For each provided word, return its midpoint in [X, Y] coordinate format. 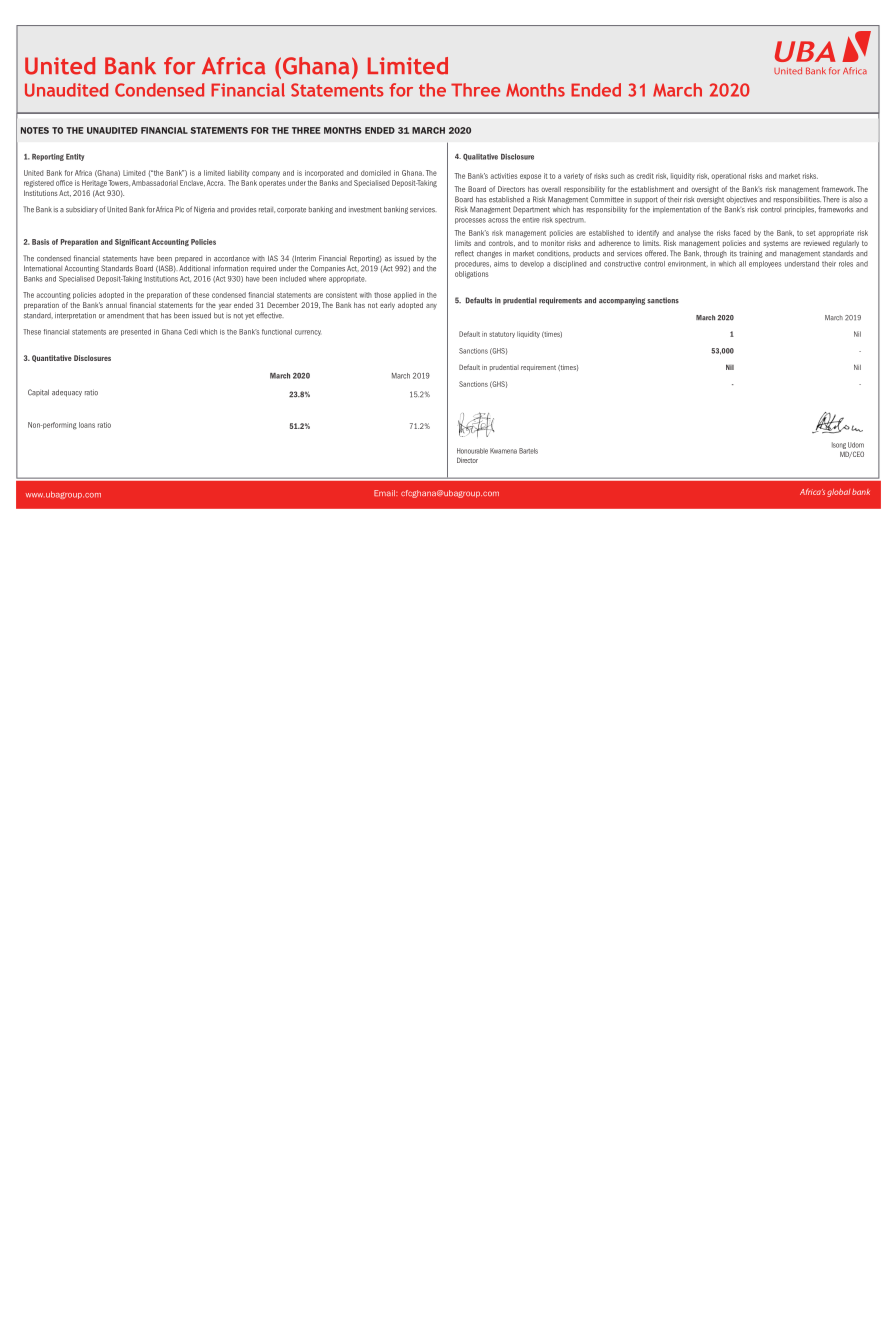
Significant [132, 242]
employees [765, 264]
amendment [125, 315]
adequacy [67, 393]
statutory [502, 335]
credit [645, 176]
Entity [75, 157]
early [387, 306]
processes [470, 221]
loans [87, 425]
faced [742, 233]
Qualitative [480, 157]
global [838, 493]
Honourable [472, 451]
